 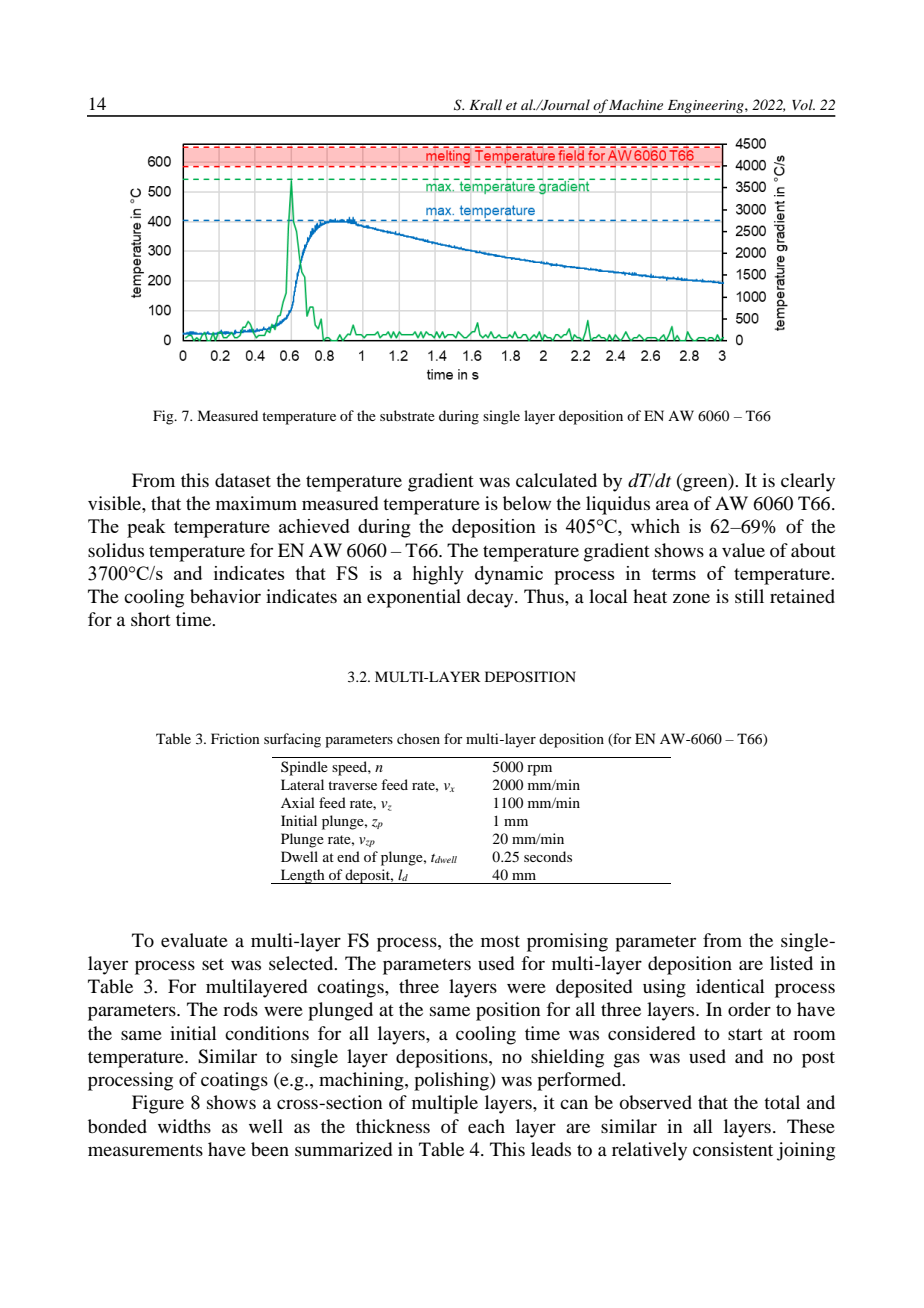 What do you see at coordinates (803, 104) in the document?
I see `Vol` at bounding box center [803, 104].
